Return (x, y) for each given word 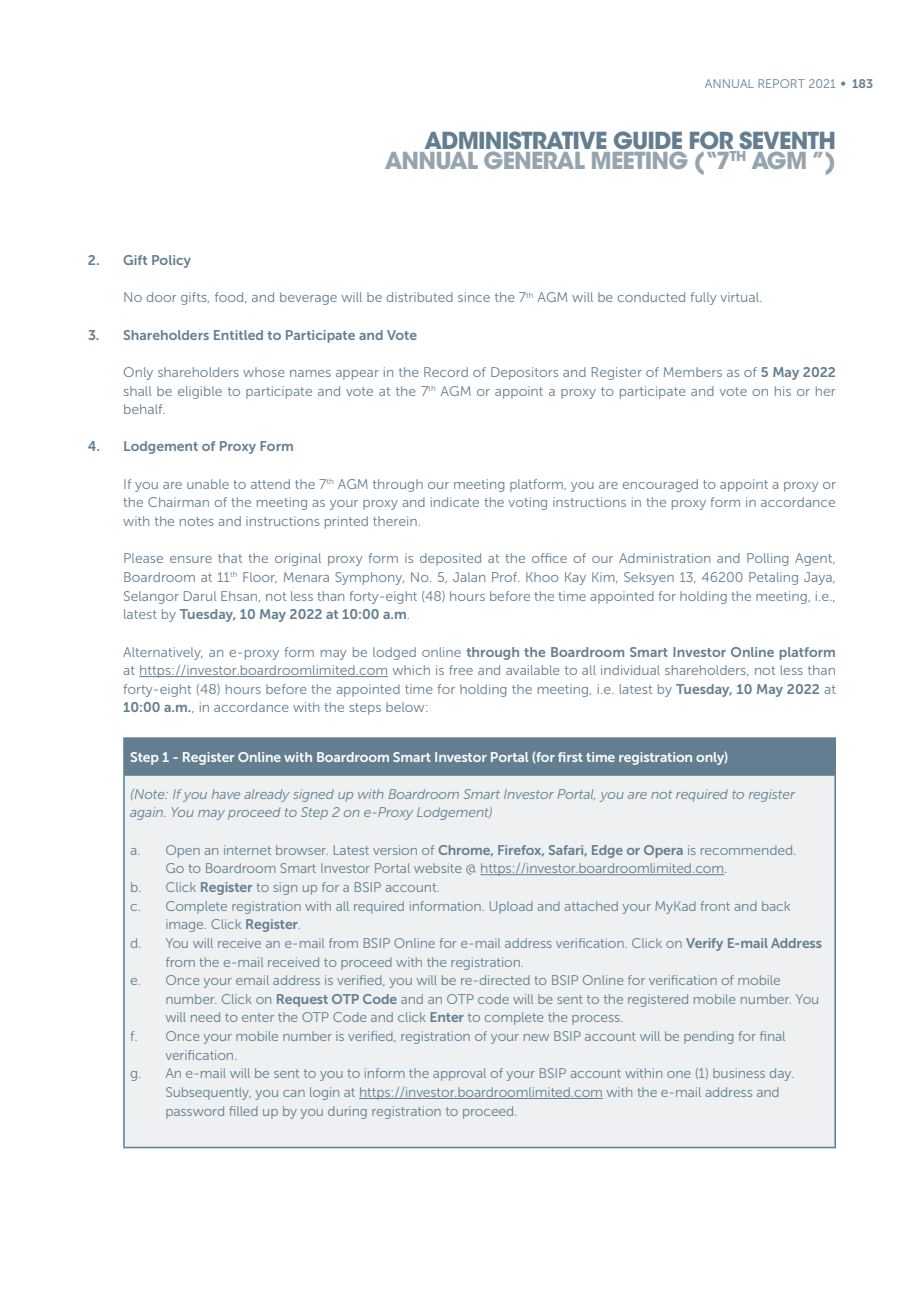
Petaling (773, 578)
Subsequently (208, 1093)
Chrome (465, 851)
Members (693, 372)
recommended (748, 850)
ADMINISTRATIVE (515, 141)
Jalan (469, 577)
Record (446, 372)
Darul (200, 596)
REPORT (781, 83)
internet (247, 850)
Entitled (238, 335)
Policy (171, 261)
